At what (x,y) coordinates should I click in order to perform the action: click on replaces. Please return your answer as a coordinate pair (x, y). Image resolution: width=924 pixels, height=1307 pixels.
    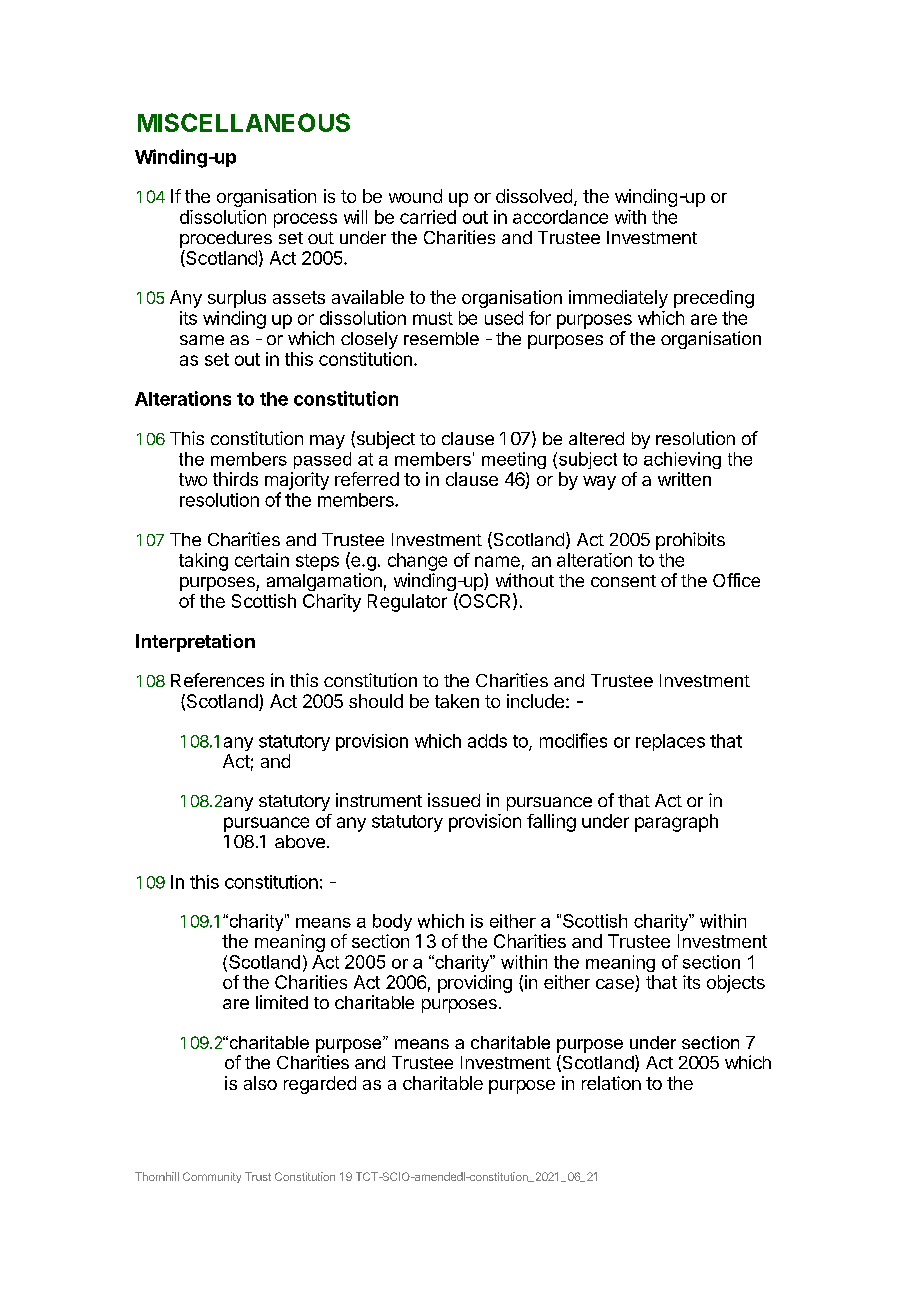
    Looking at the image, I should click on (670, 742).
